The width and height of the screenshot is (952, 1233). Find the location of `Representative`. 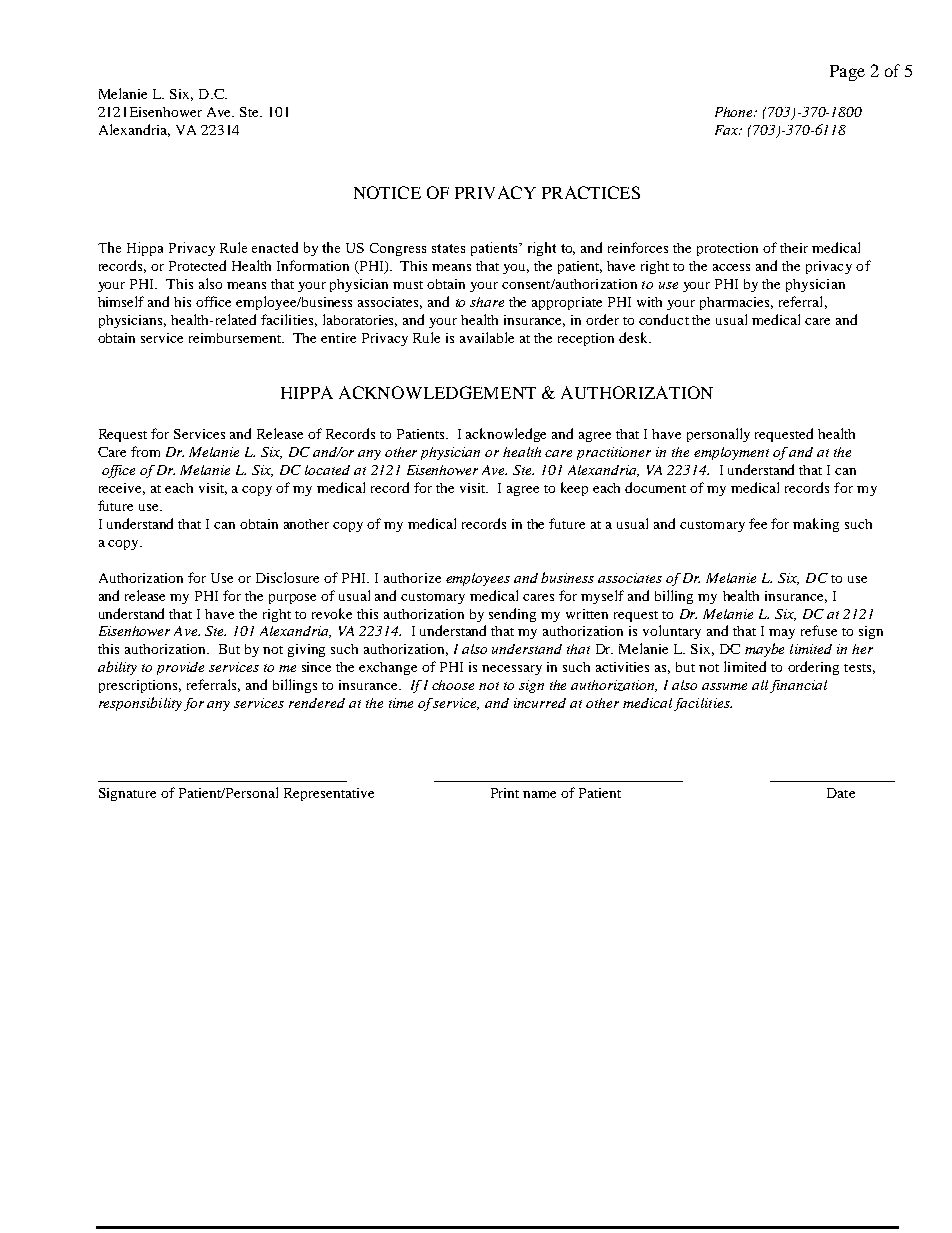

Representative is located at coordinates (329, 794).
